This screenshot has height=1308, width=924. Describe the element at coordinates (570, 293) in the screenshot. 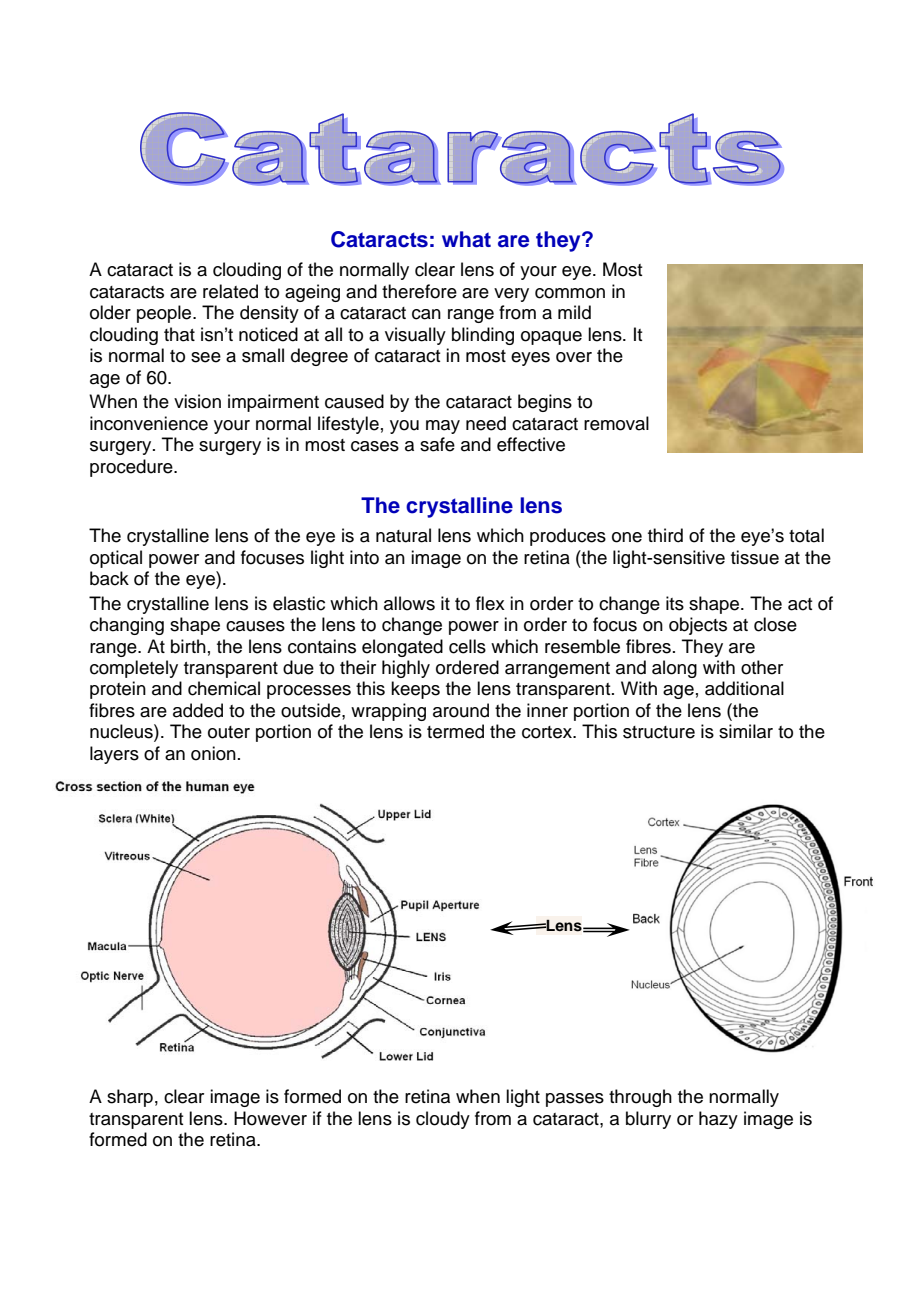

I see `common` at that location.
